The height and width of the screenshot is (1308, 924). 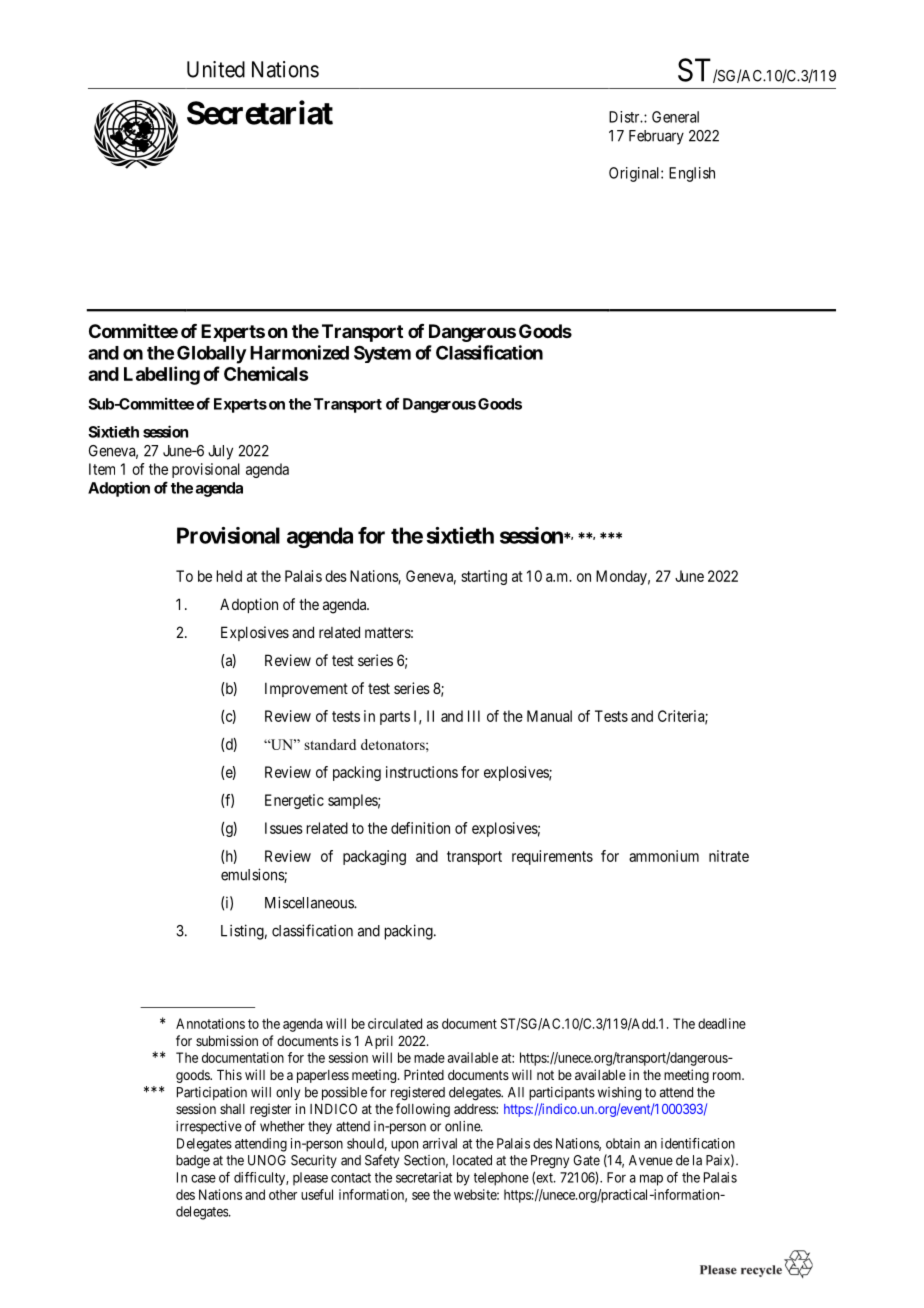 I want to click on Globally, so click(x=212, y=354).
